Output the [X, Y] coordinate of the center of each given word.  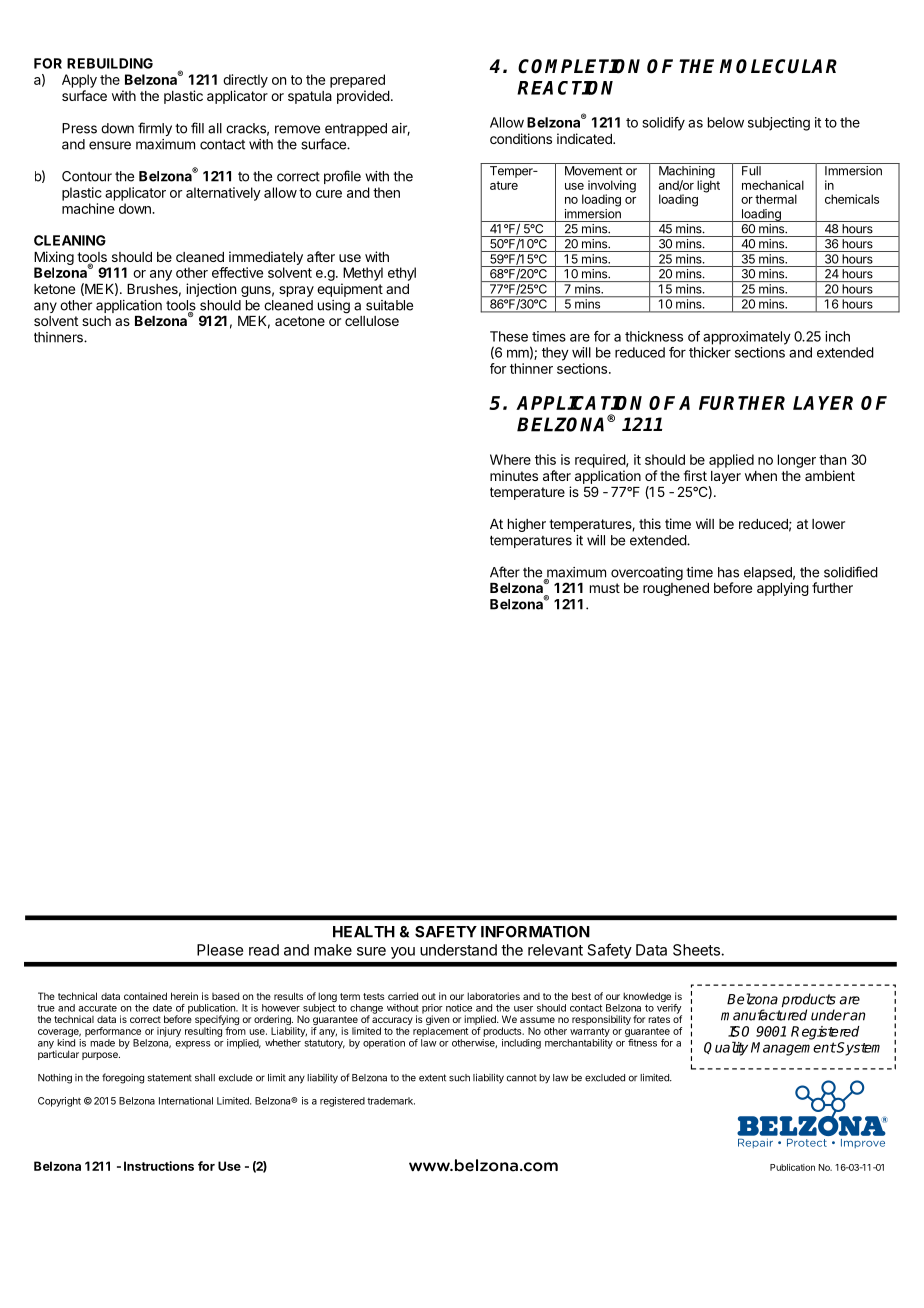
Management [793, 1049]
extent [432, 1078]
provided [363, 97]
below [726, 122]
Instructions [159, 1166]
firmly [155, 129]
